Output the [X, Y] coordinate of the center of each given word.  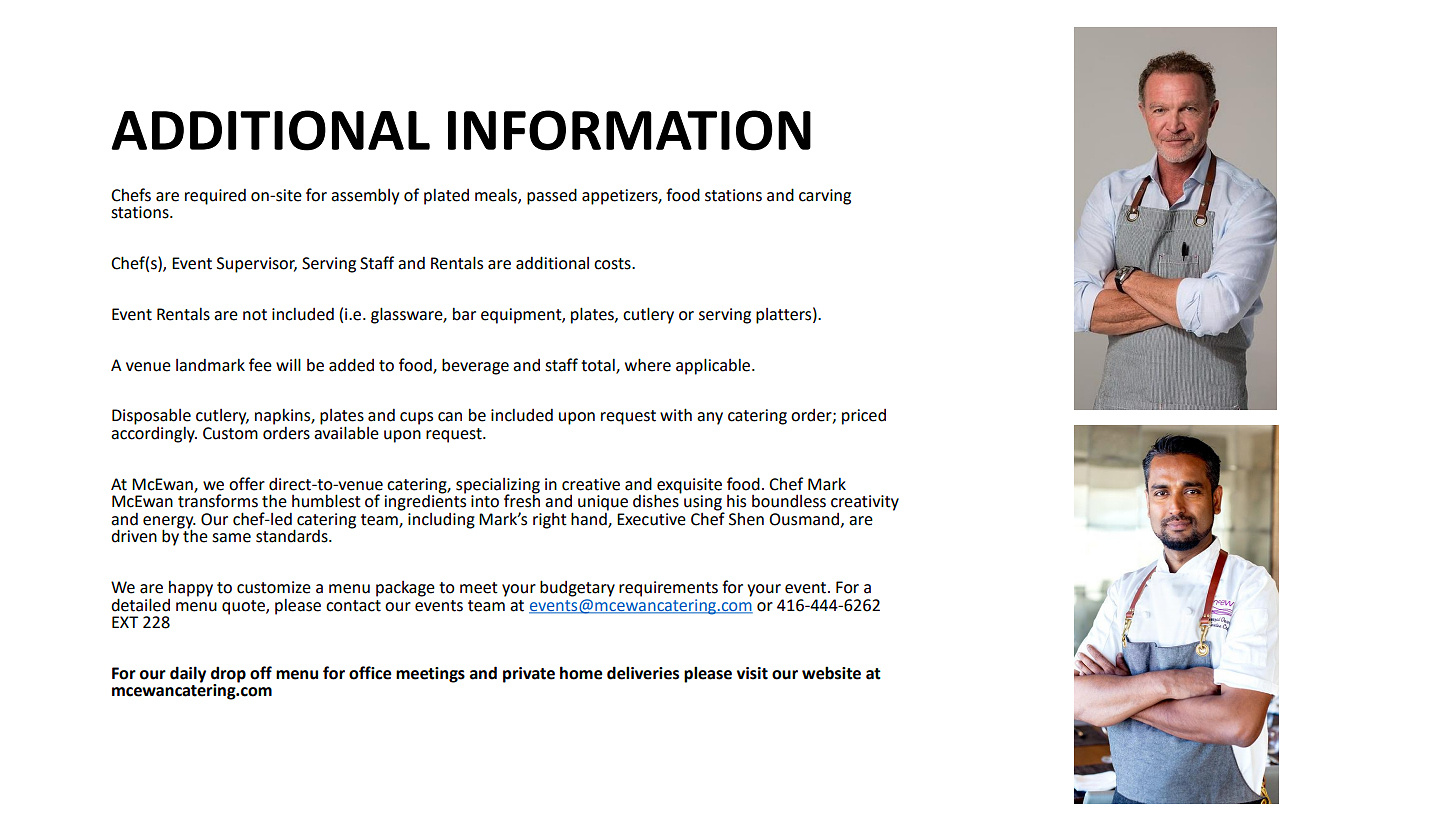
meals [497, 195]
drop [228, 675]
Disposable [151, 417]
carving [825, 197]
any [710, 418]
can [450, 417]
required [215, 196]
